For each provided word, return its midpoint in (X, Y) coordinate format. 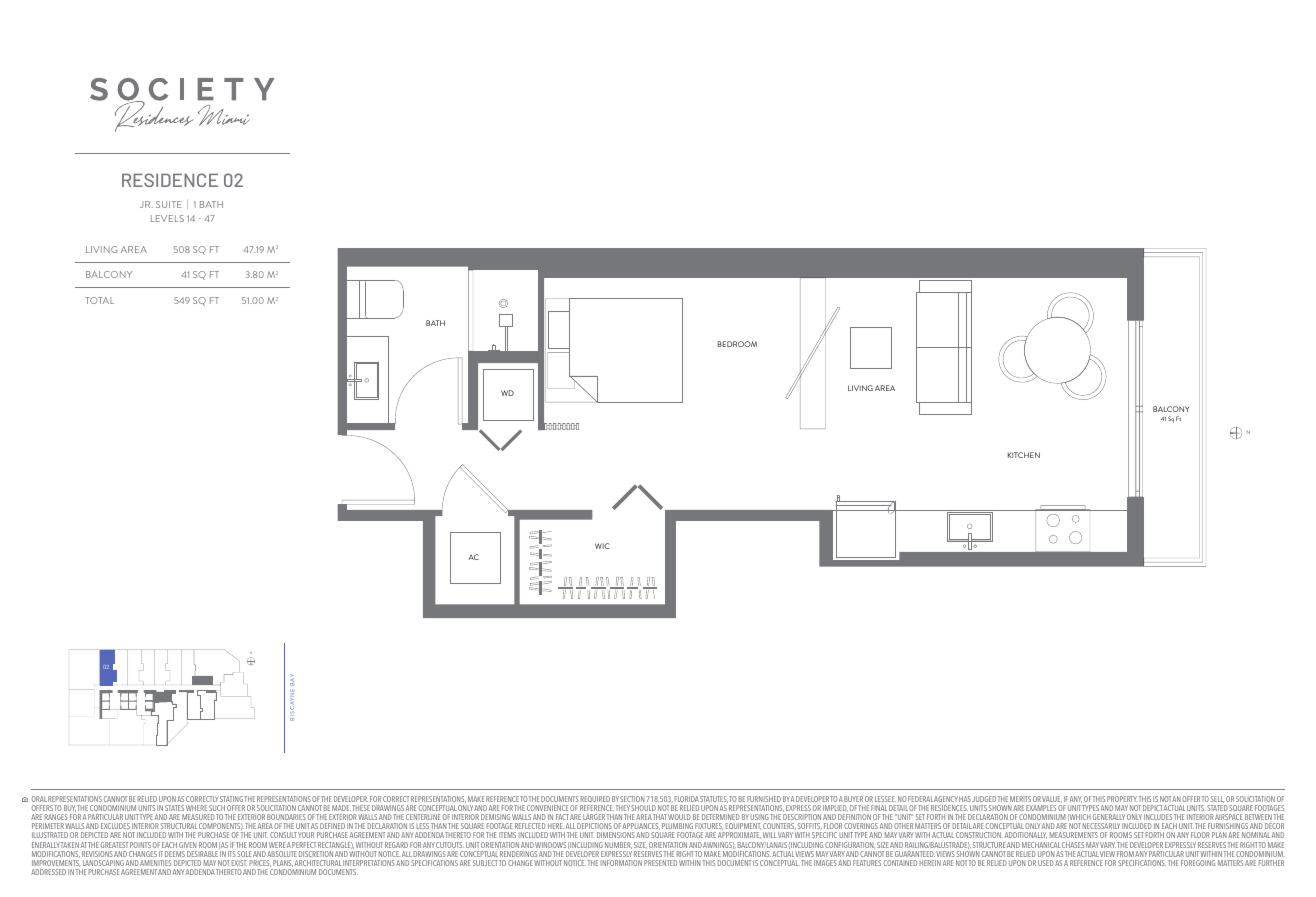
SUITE (168, 204)
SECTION (632, 799)
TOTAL (99, 300)
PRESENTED (660, 863)
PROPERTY (1122, 799)
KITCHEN (1024, 455)
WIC (602, 546)
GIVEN (188, 845)
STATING (231, 799)
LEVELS (167, 218)
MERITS (1020, 799)
